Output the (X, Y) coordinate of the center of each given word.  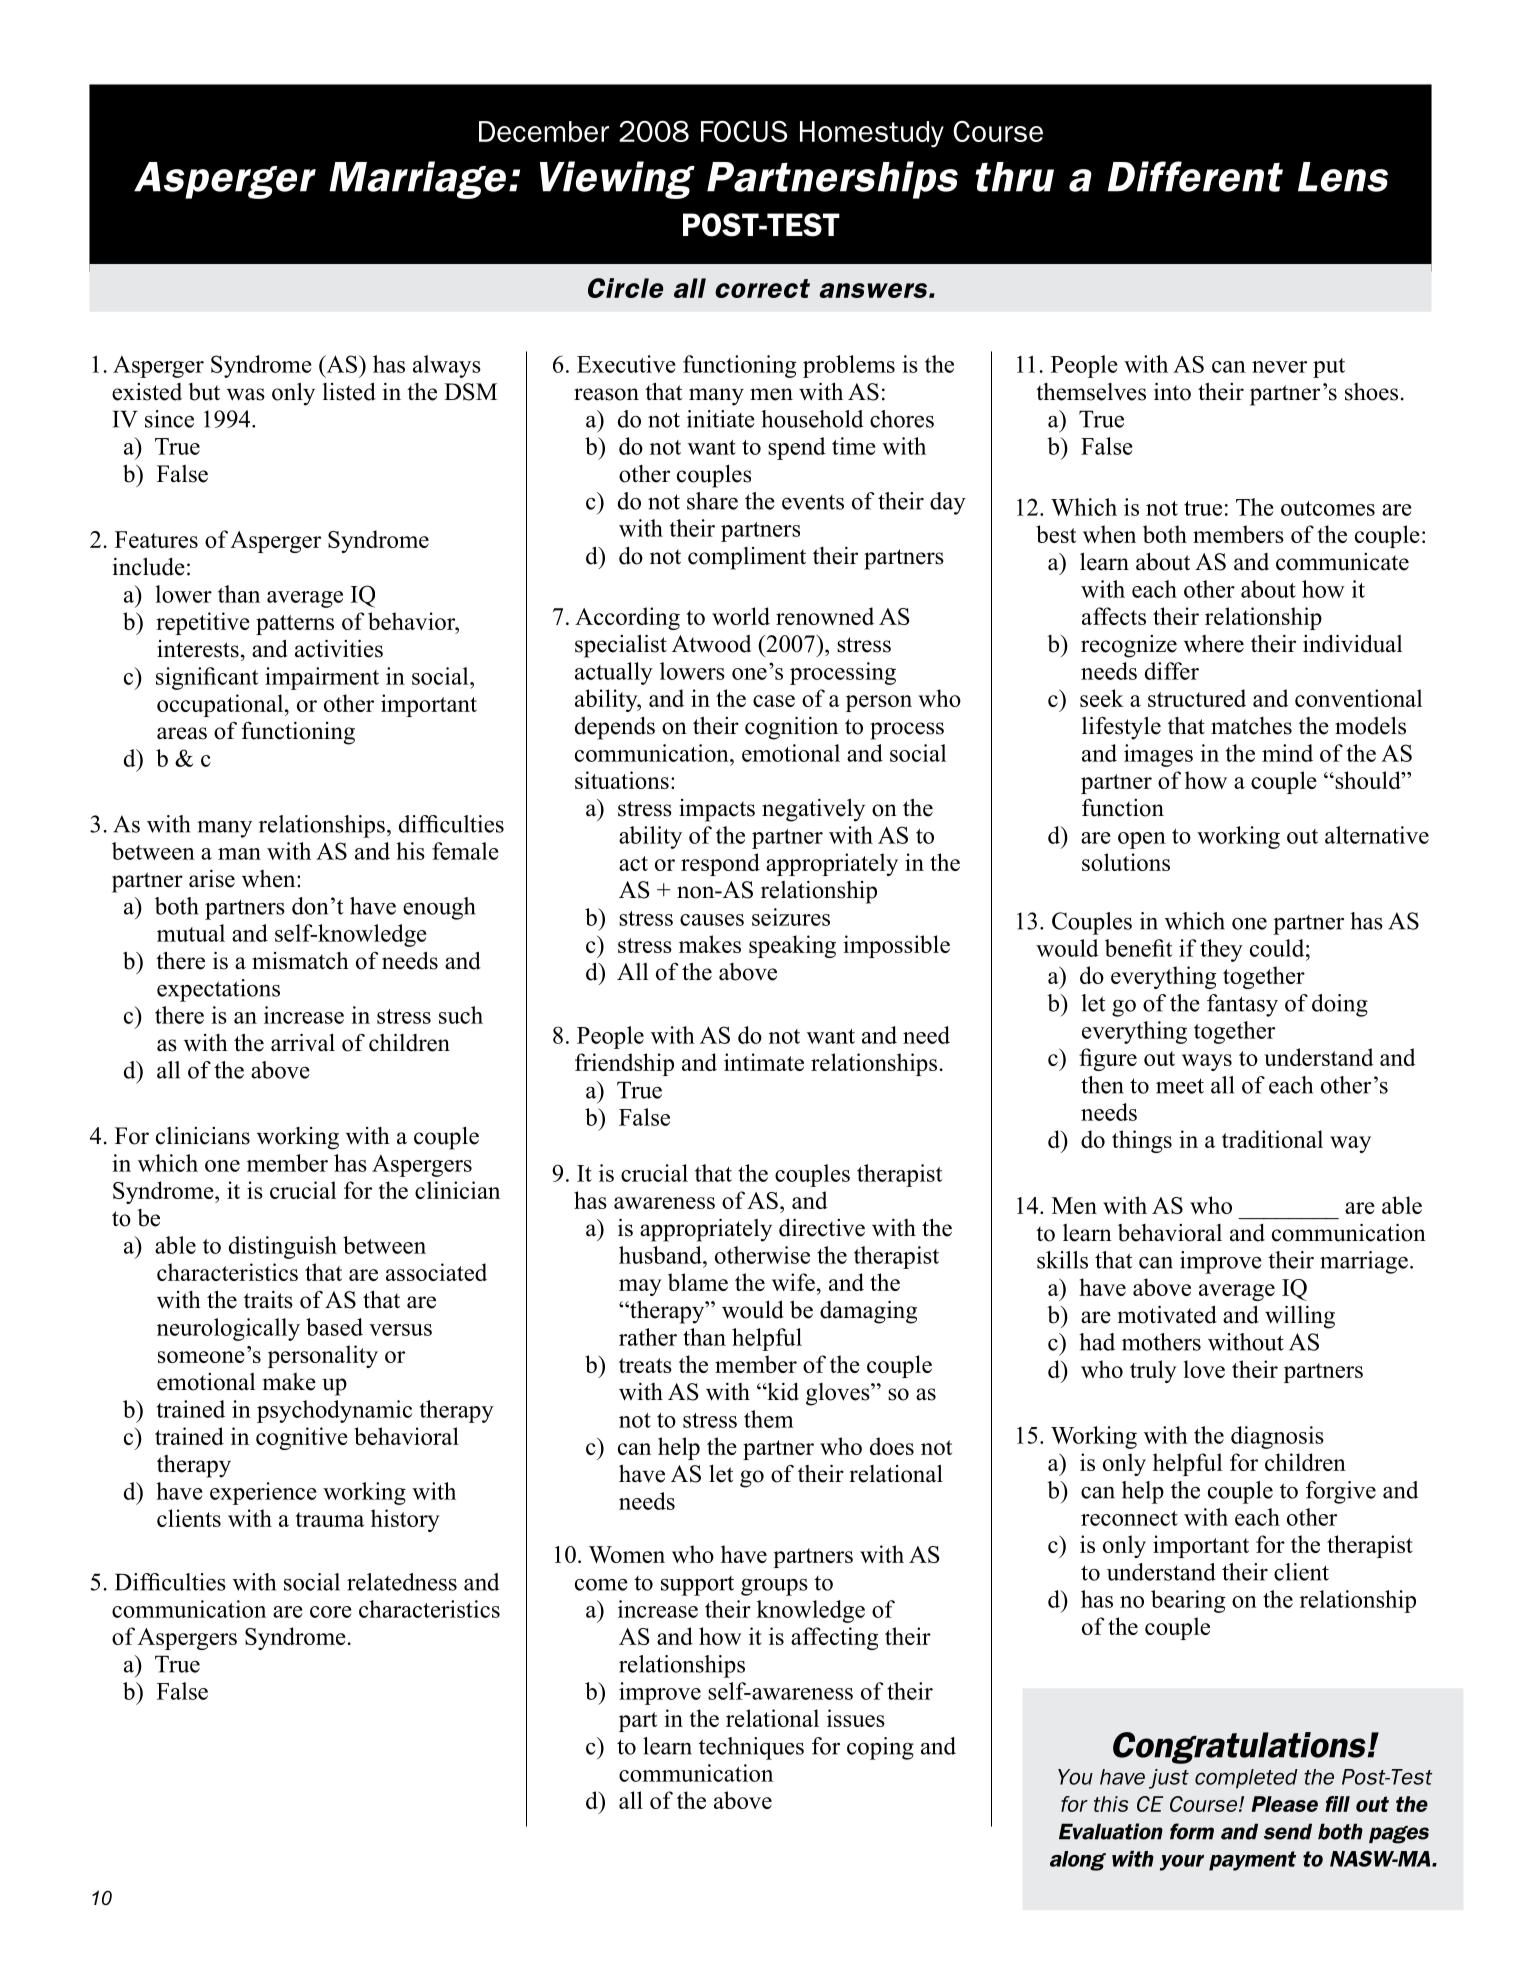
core (331, 1612)
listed (349, 391)
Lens (1343, 177)
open (1142, 840)
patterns (295, 625)
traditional (1272, 1139)
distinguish (283, 1247)
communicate (1342, 562)
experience (263, 1493)
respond (720, 864)
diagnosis (1277, 1437)
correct (762, 288)
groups (774, 1587)
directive (822, 1227)
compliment (747, 558)
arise (212, 879)
